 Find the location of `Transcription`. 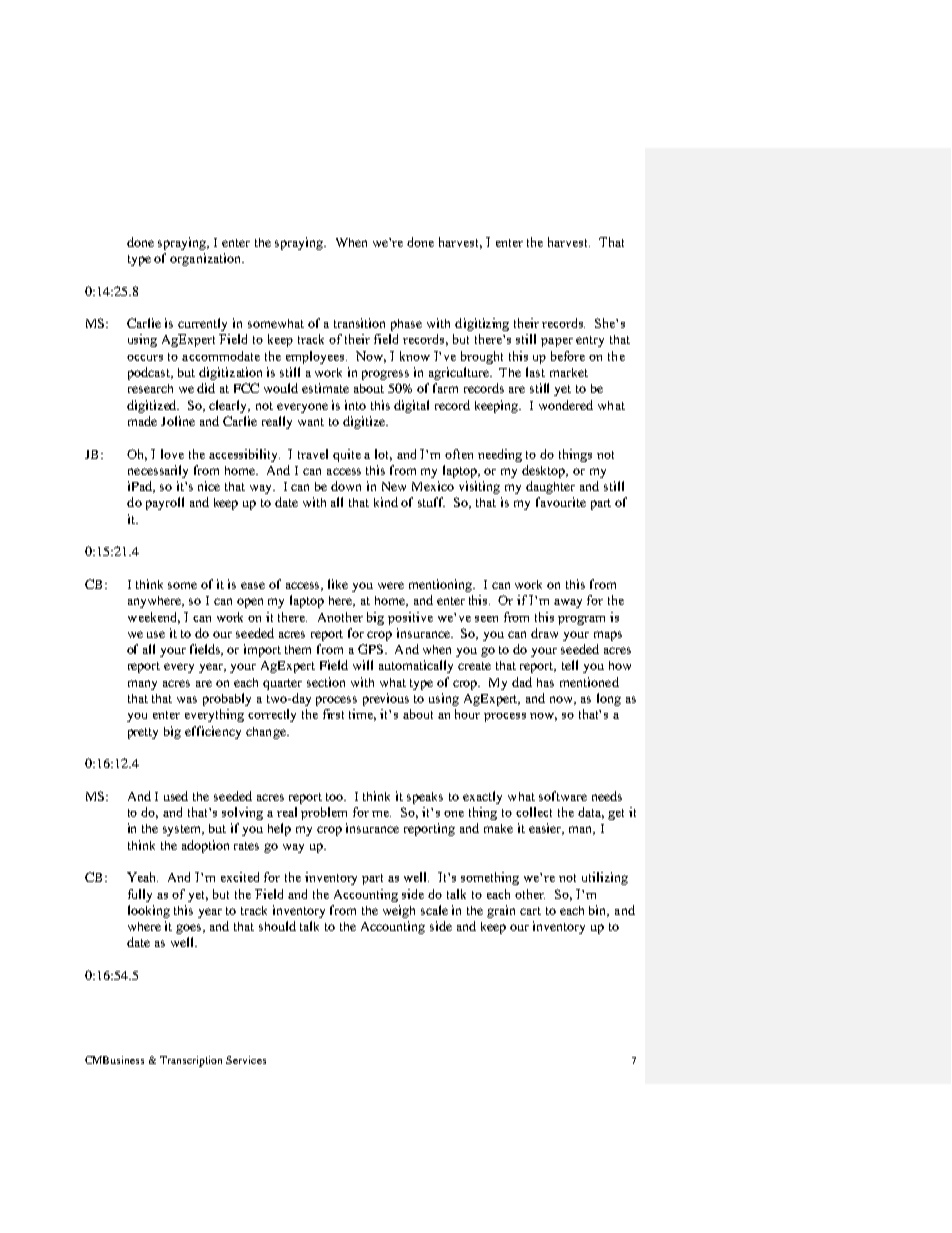

Transcription is located at coordinates (191, 1061).
